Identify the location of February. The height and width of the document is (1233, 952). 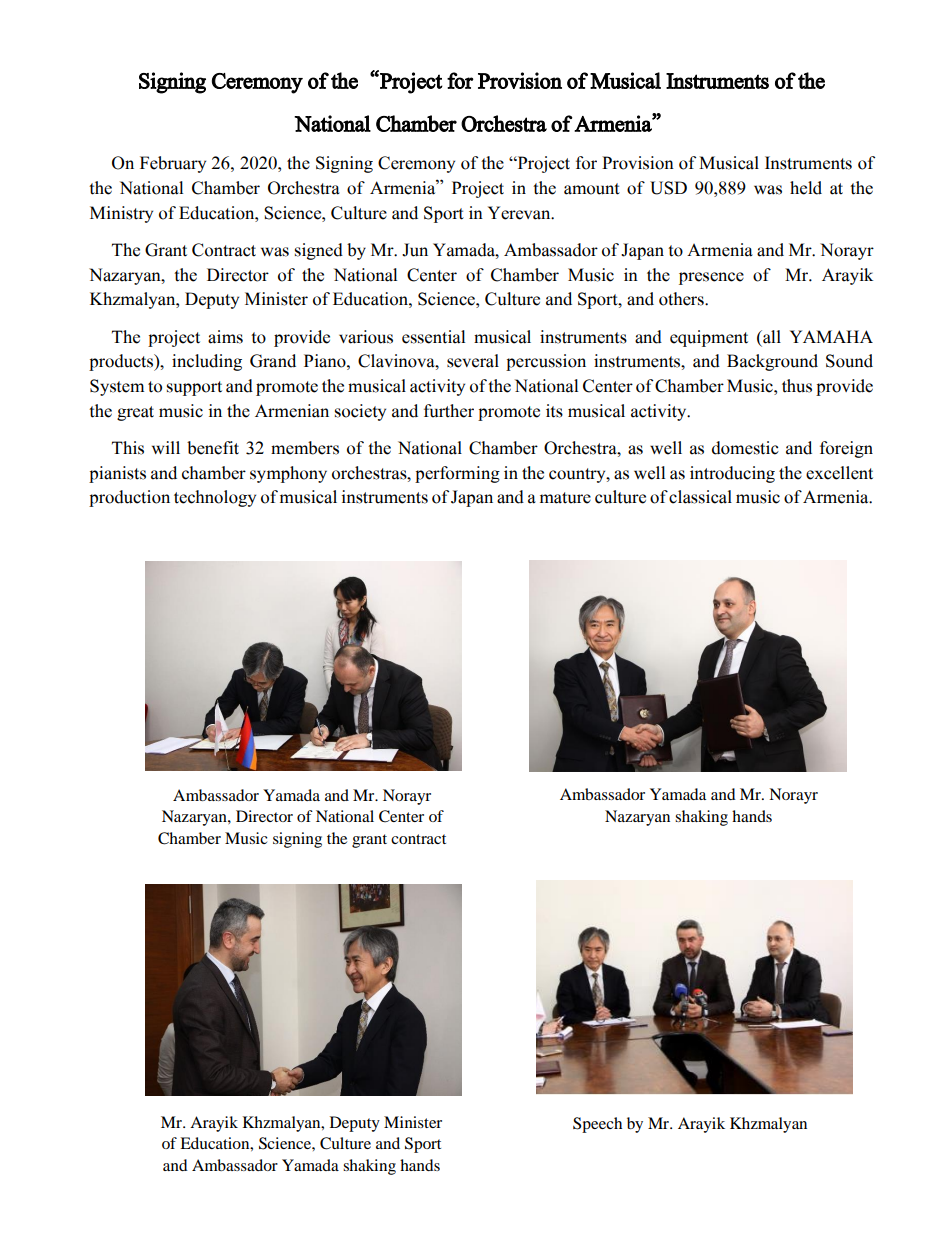
(173, 164).
